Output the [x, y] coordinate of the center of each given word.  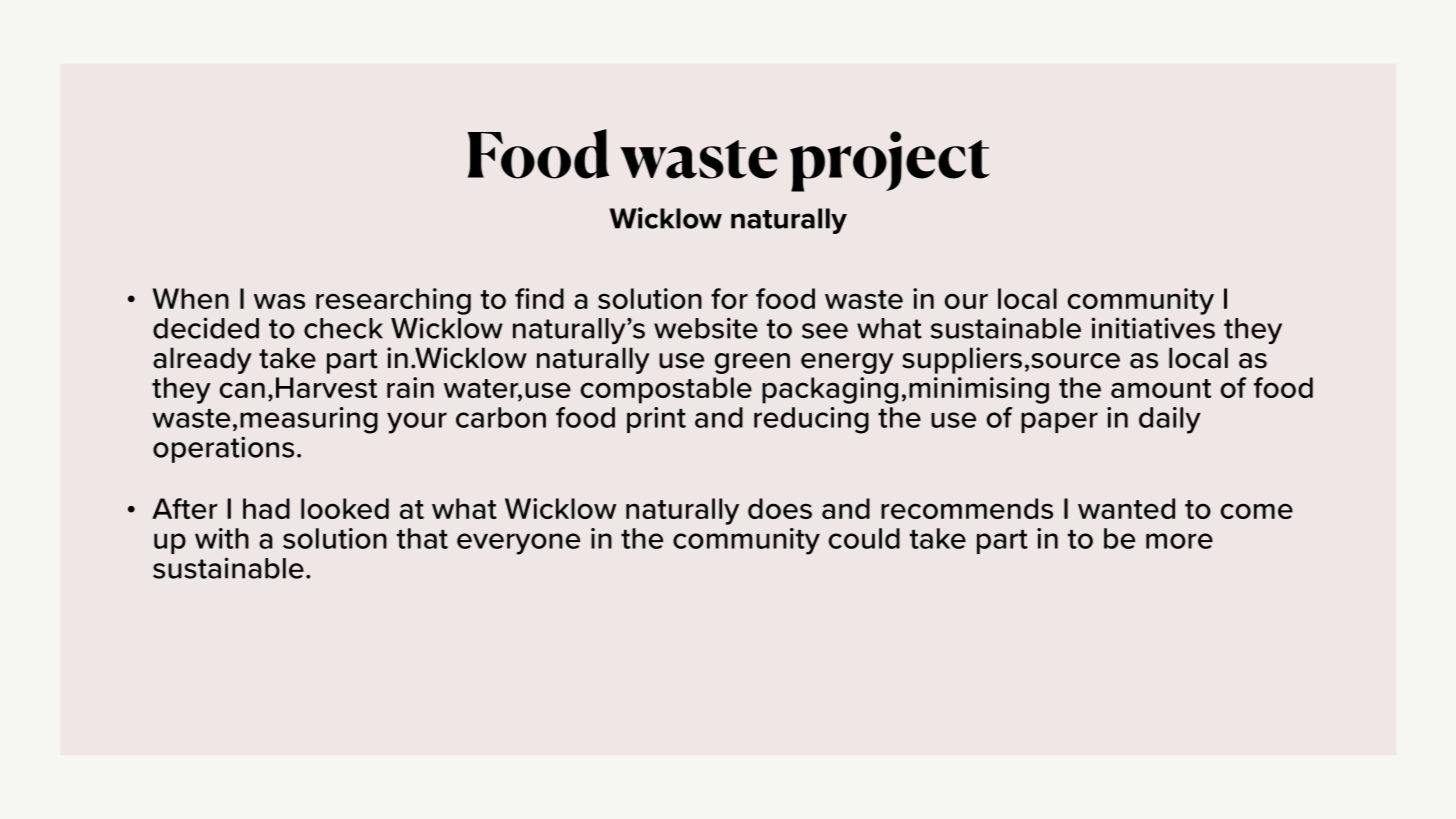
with [222, 538]
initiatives [1153, 328]
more [1179, 541]
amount [1161, 388]
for [729, 298]
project [890, 161]
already [202, 360]
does [780, 508]
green [752, 363]
